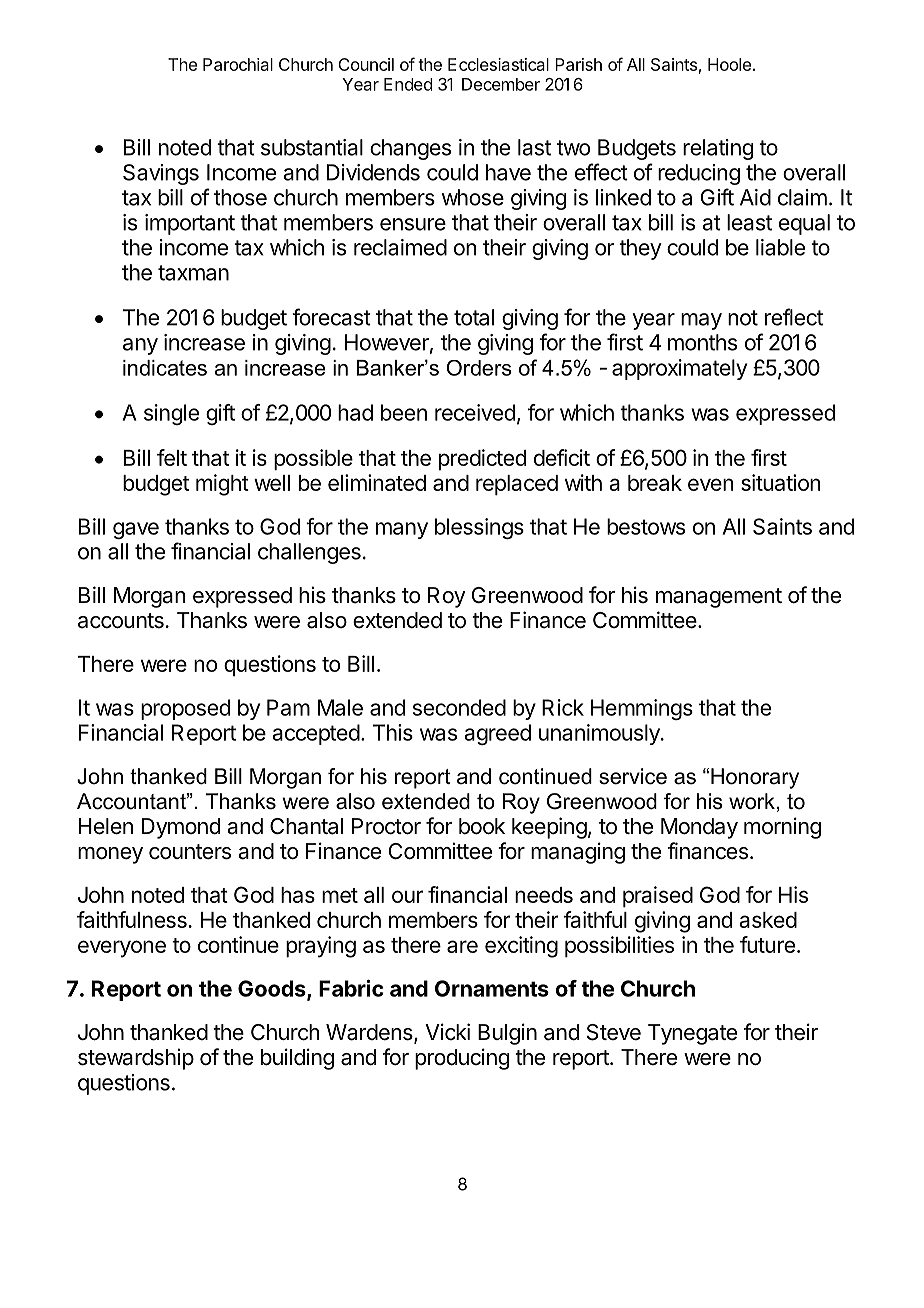 The image size is (924, 1308). What do you see at coordinates (136, 1059) in the document?
I see `stewardship` at bounding box center [136, 1059].
